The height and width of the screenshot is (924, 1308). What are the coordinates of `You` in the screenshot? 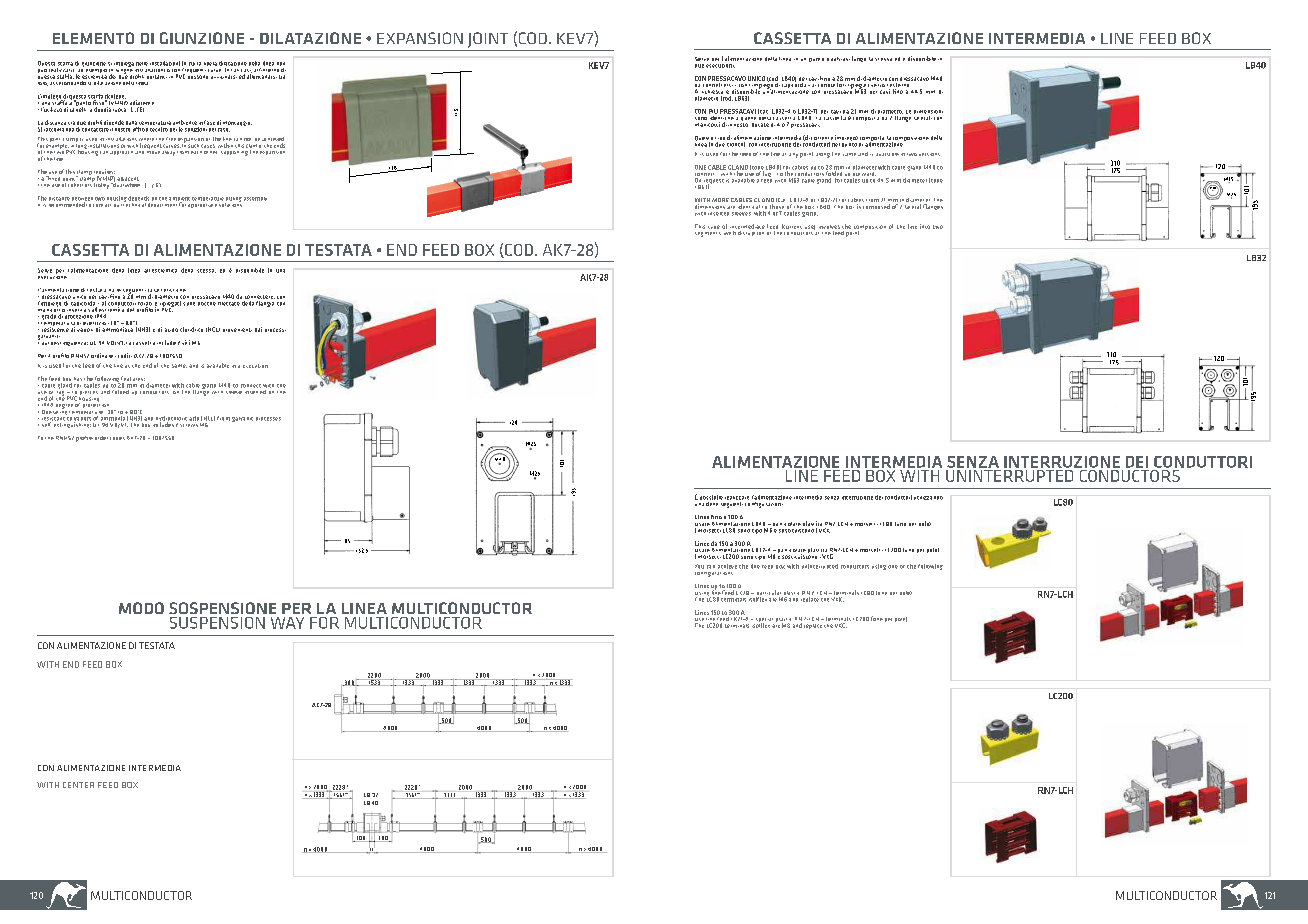 It's located at (699, 566).
